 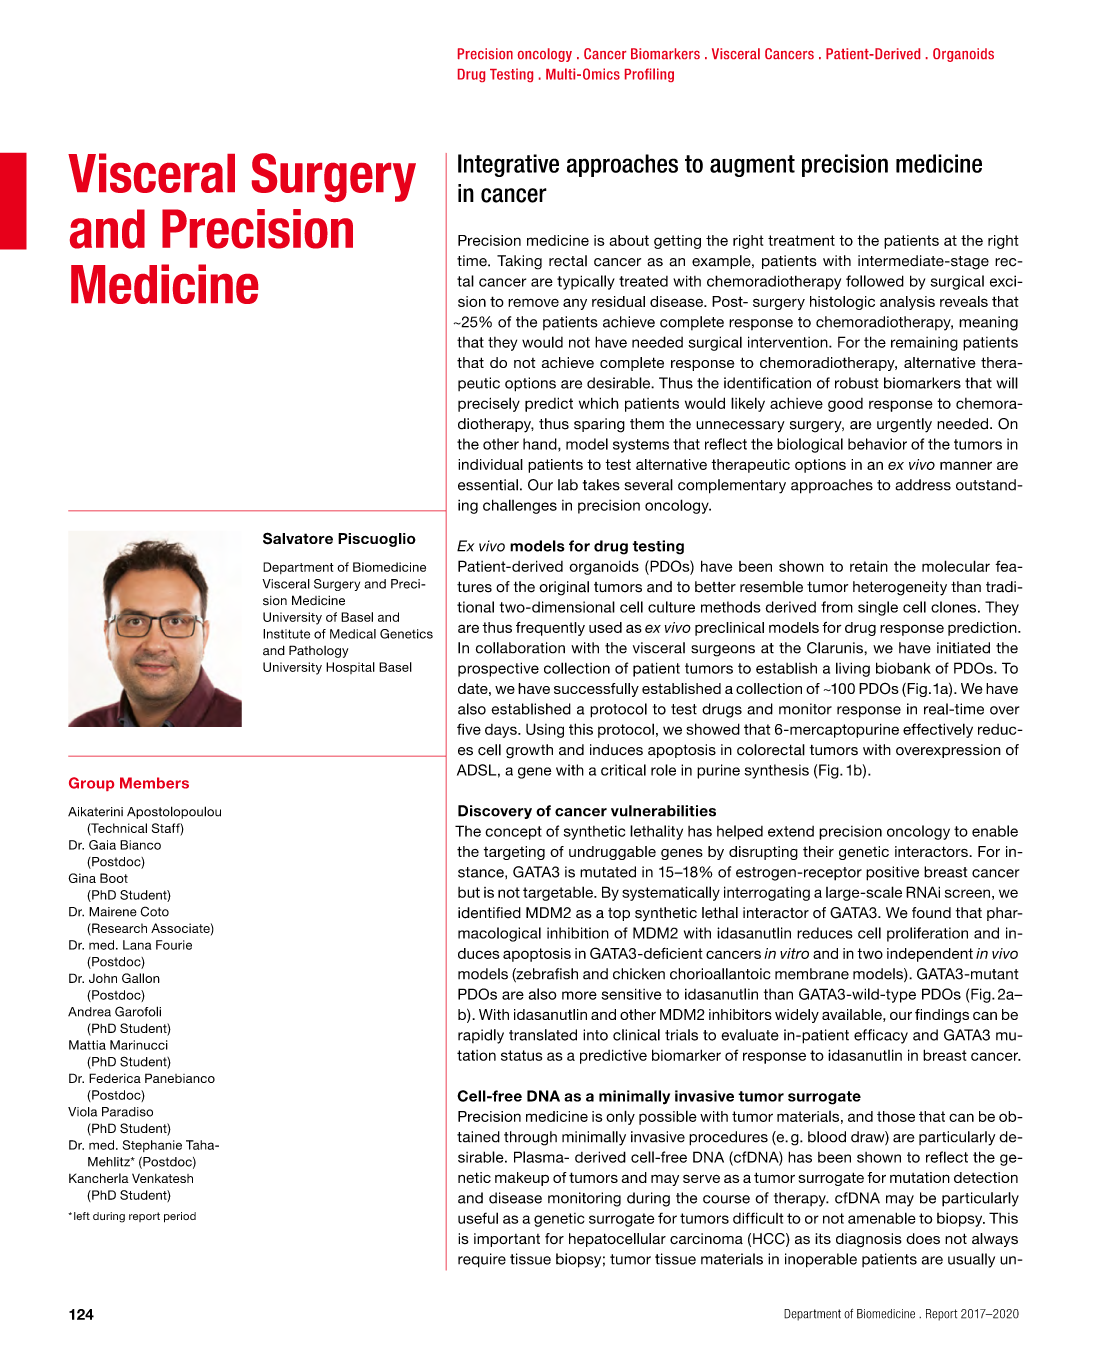 I want to click on Institute, so click(x=286, y=634).
